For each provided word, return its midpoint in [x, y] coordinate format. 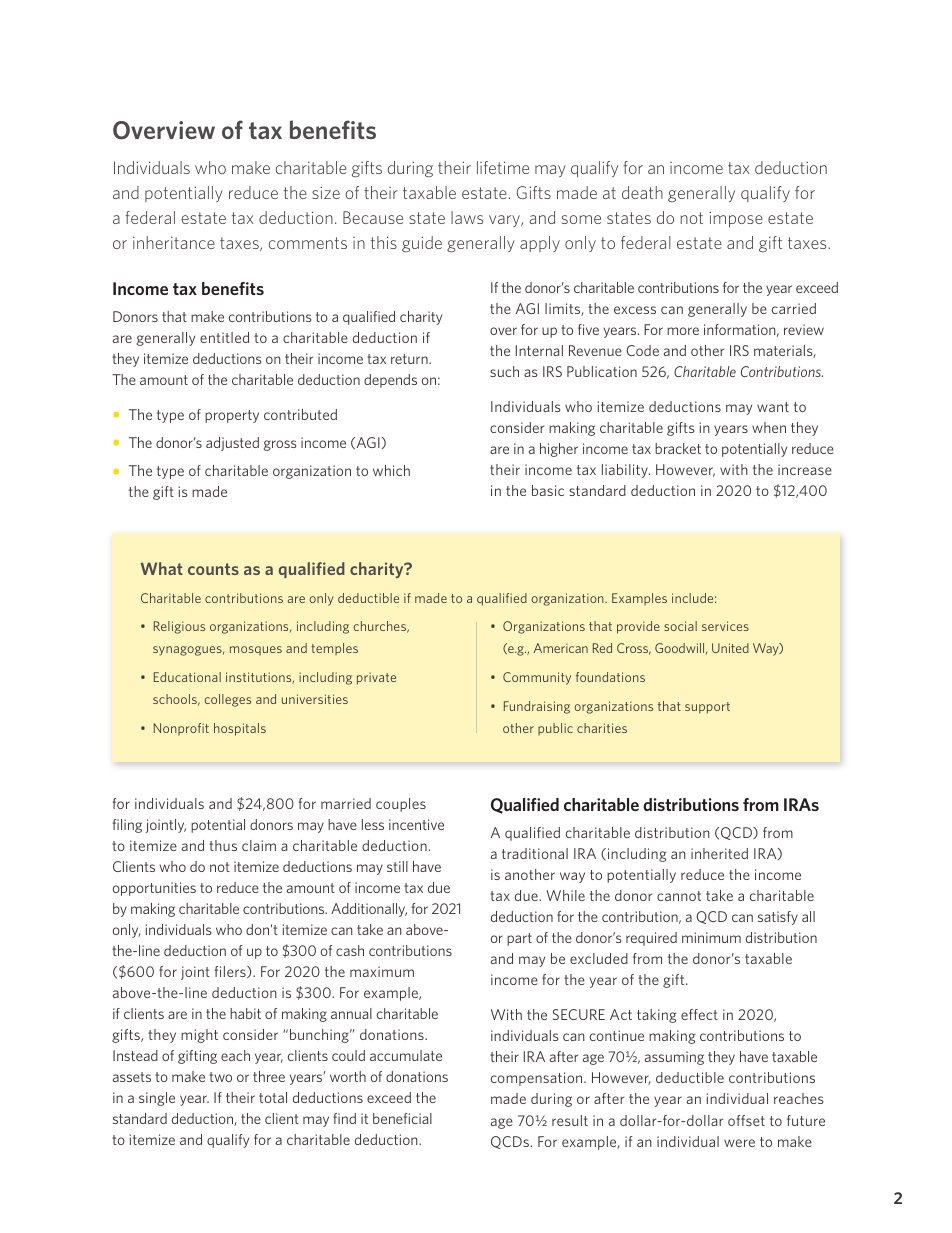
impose [736, 219]
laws [467, 217]
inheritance [174, 242]
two [220, 1077]
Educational [187, 677]
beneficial [402, 1118]
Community [537, 678]
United [730, 648]
